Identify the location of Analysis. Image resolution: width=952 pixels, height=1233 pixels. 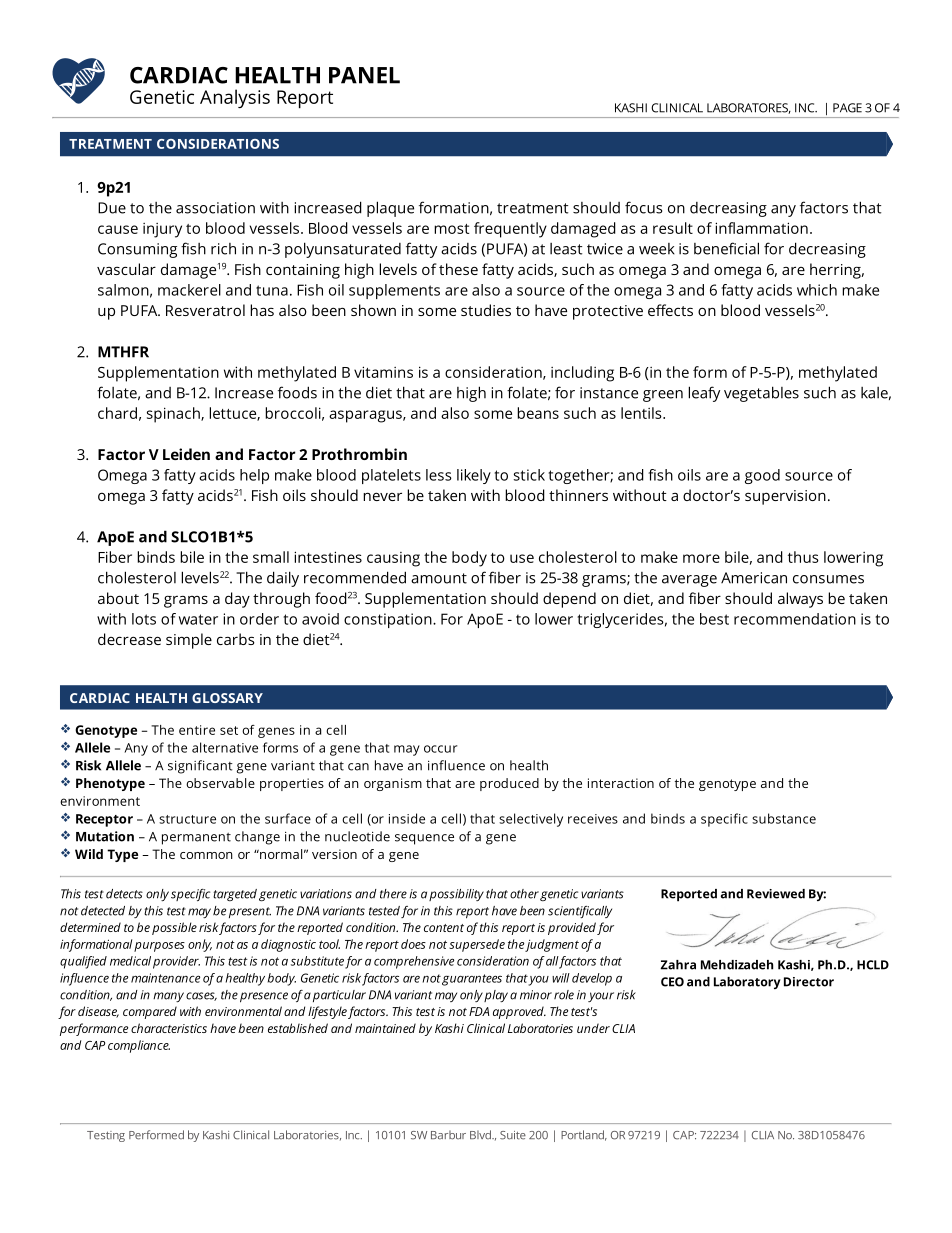
(235, 98).
